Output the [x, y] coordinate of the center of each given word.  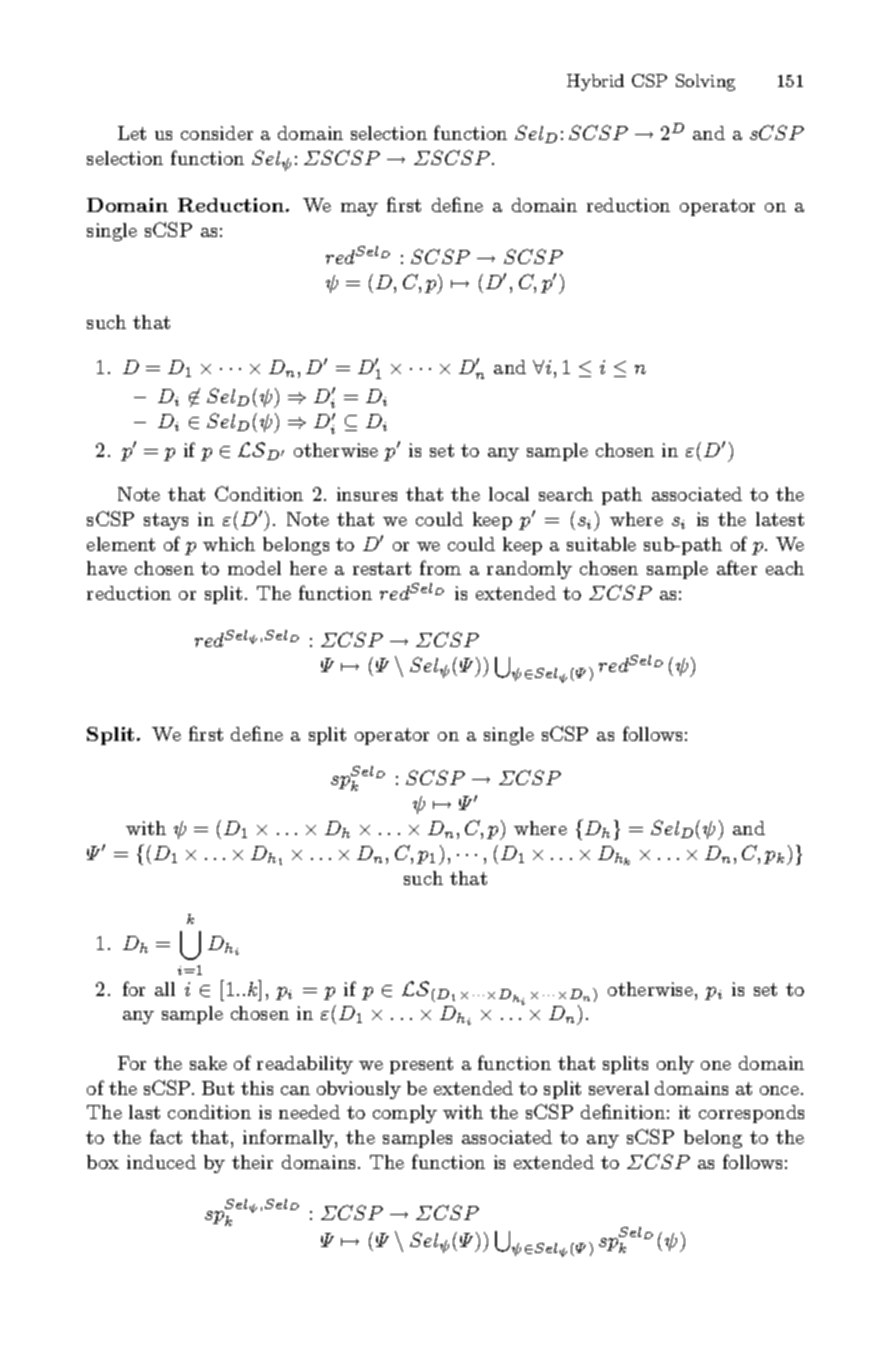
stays [166, 521]
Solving [705, 82]
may [359, 209]
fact [166, 1136]
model [254, 568]
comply [405, 1114]
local [509, 494]
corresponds [751, 1114]
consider [217, 133]
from [440, 567]
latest [780, 519]
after [737, 567]
